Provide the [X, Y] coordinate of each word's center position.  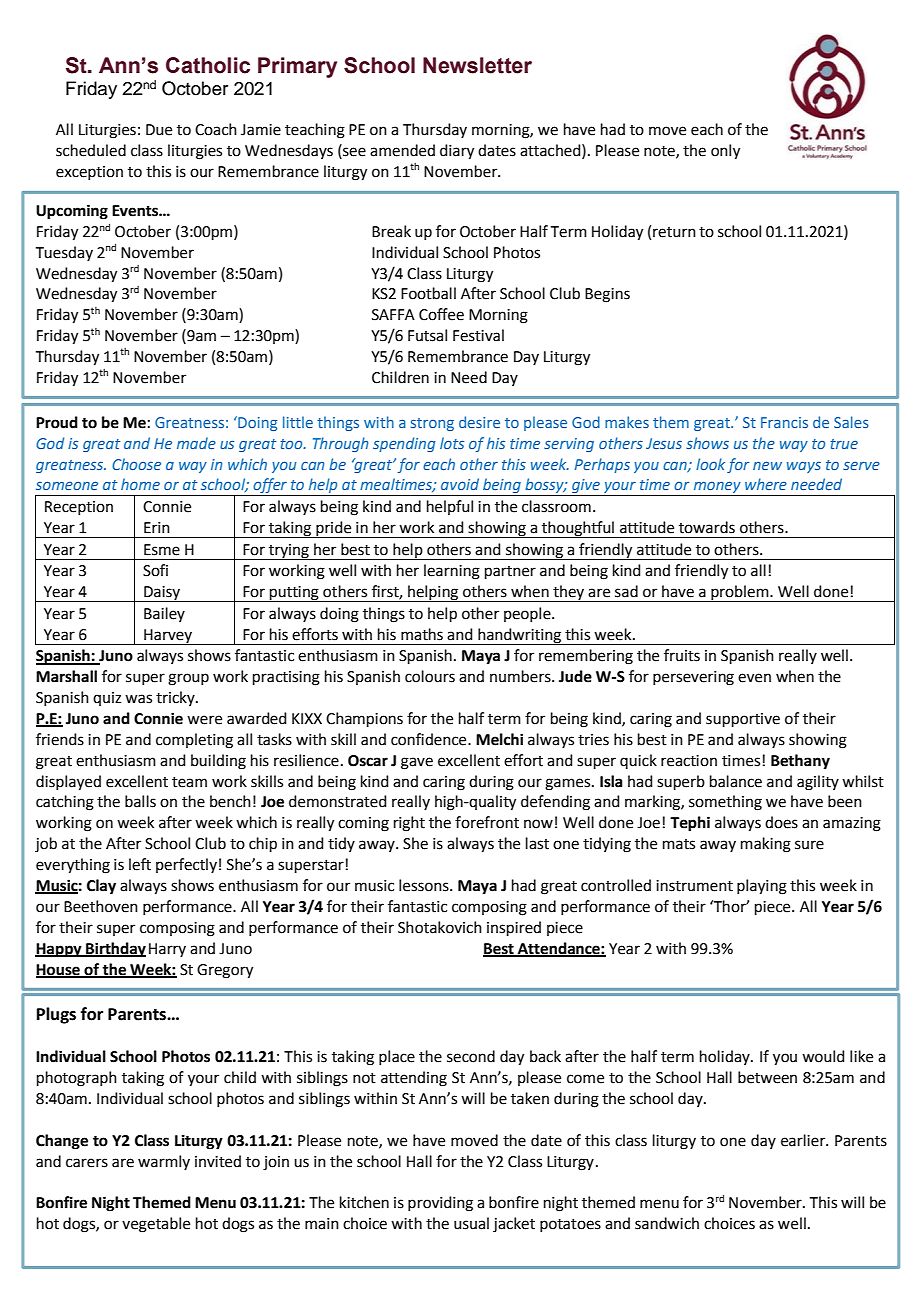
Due [159, 130]
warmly [164, 1162]
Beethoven [101, 906]
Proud [57, 422]
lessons [425, 885]
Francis [784, 422]
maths [422, 634]
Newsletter [477, 65]
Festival [478, 335]
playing [762, 887]
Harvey [168, 637]
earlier [804, 1140]
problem [740, 593]
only [725, 152]
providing [440, 1204]
